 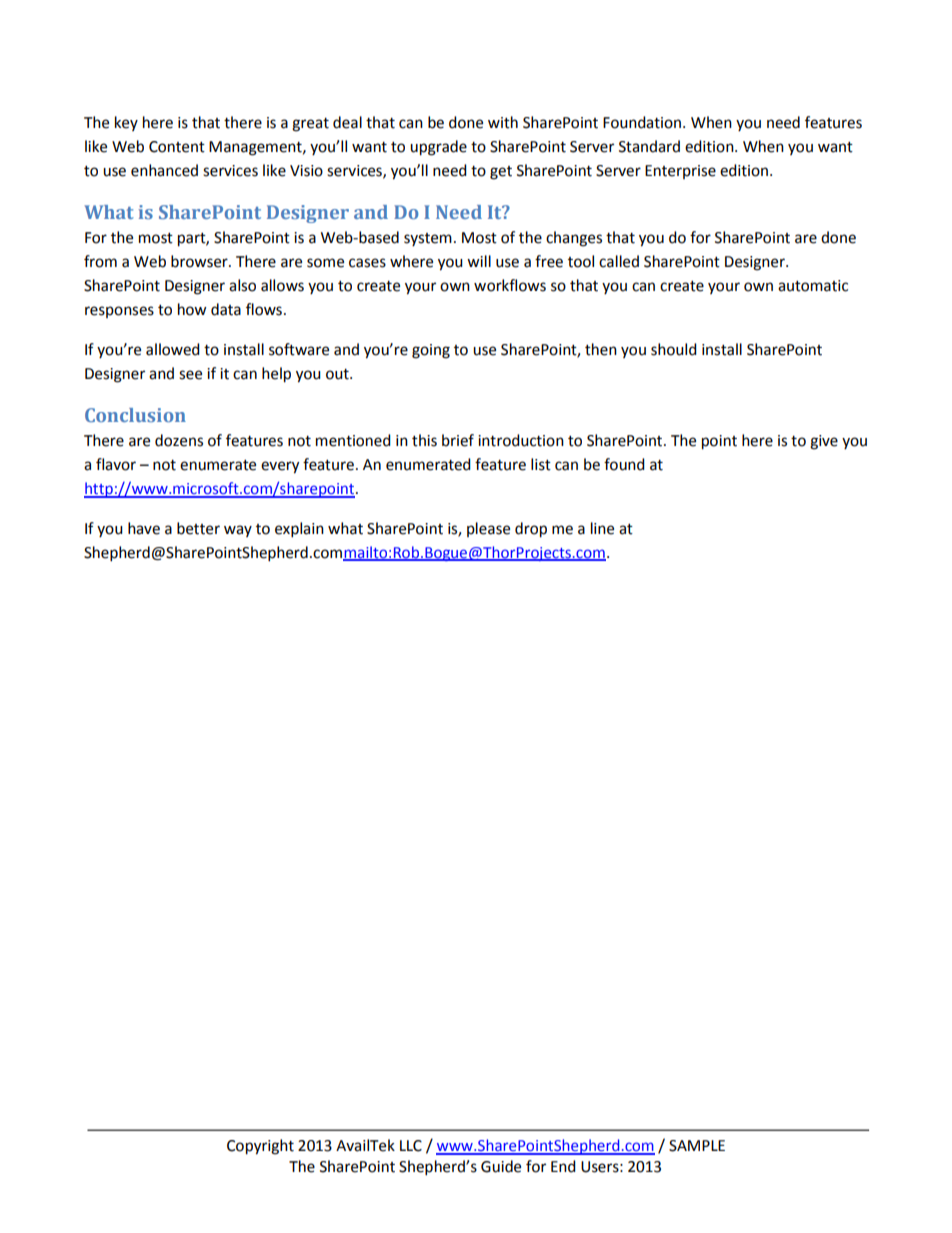 What do you see at coordinates (488, 529) in the image?
I see `please` at bounding box center [488, 529].
